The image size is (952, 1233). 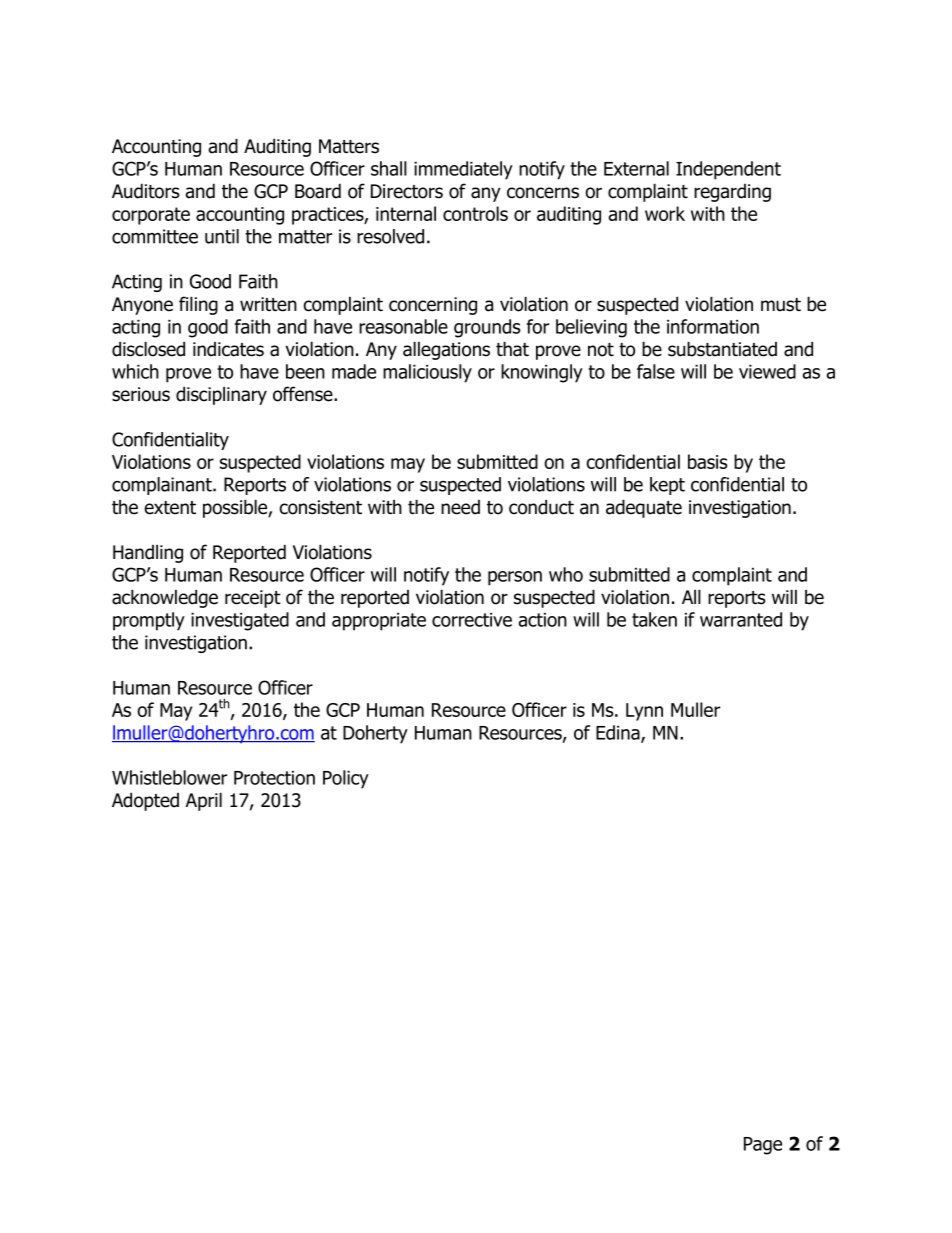 I want to click on until, so click(x=222, y=236).
